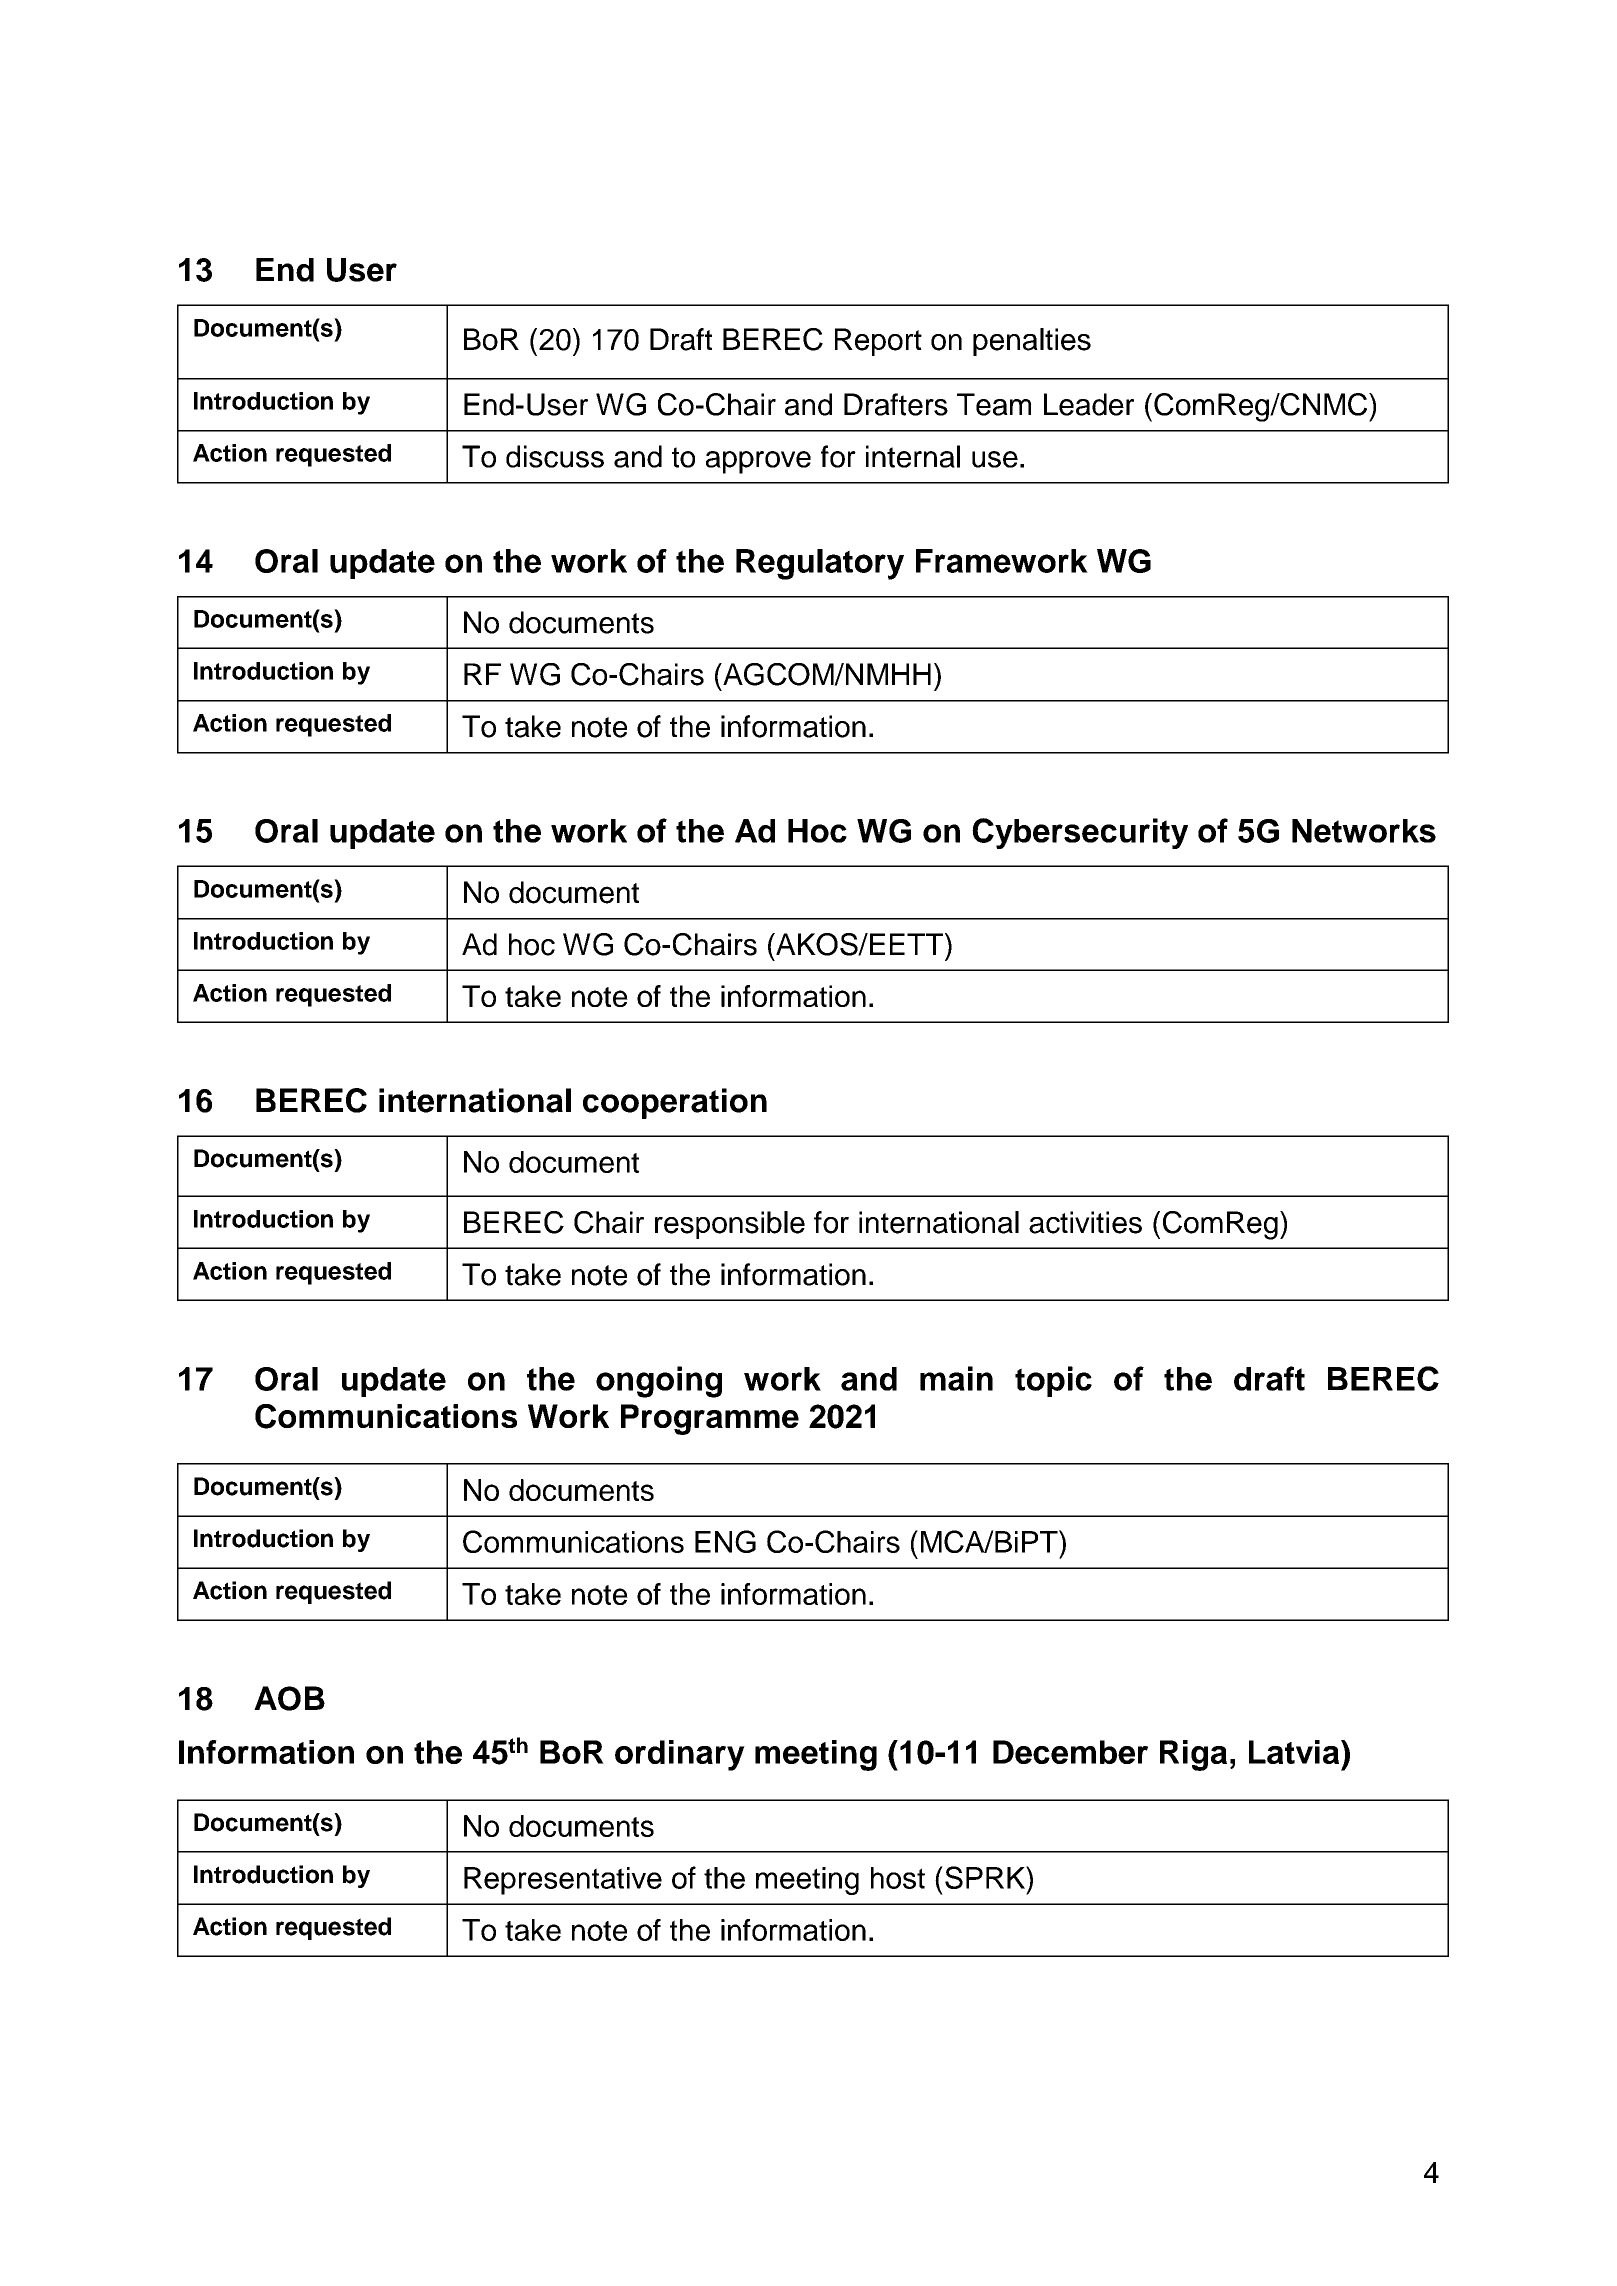  Describe the element at coordinates (555, 456) in the screenshot. I see `discuss` at that location.
